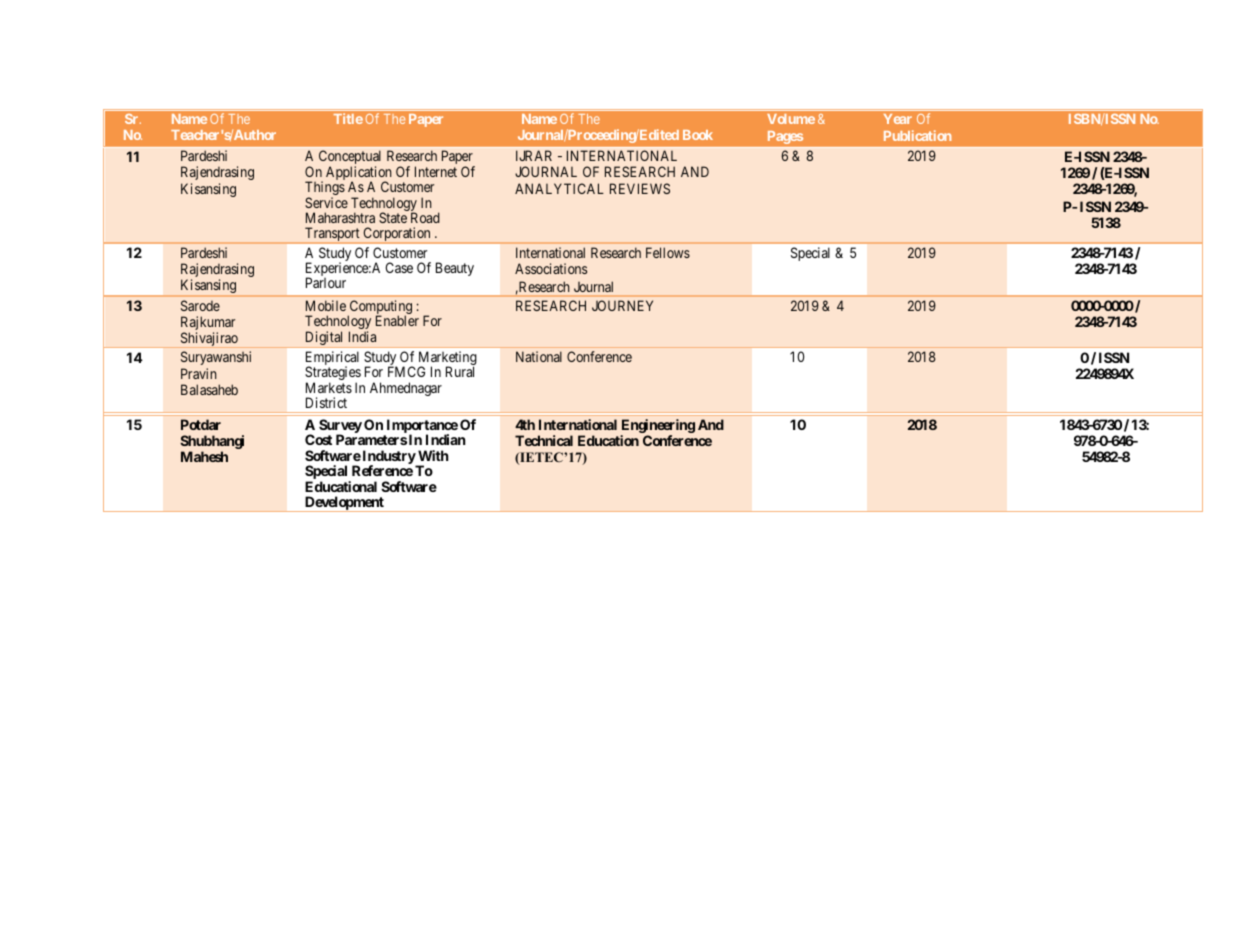 The width and height of the screenshot is (1233, 952). Describe the element at coordinates (433, 455) in the screenshot. I see `With` at that location.
